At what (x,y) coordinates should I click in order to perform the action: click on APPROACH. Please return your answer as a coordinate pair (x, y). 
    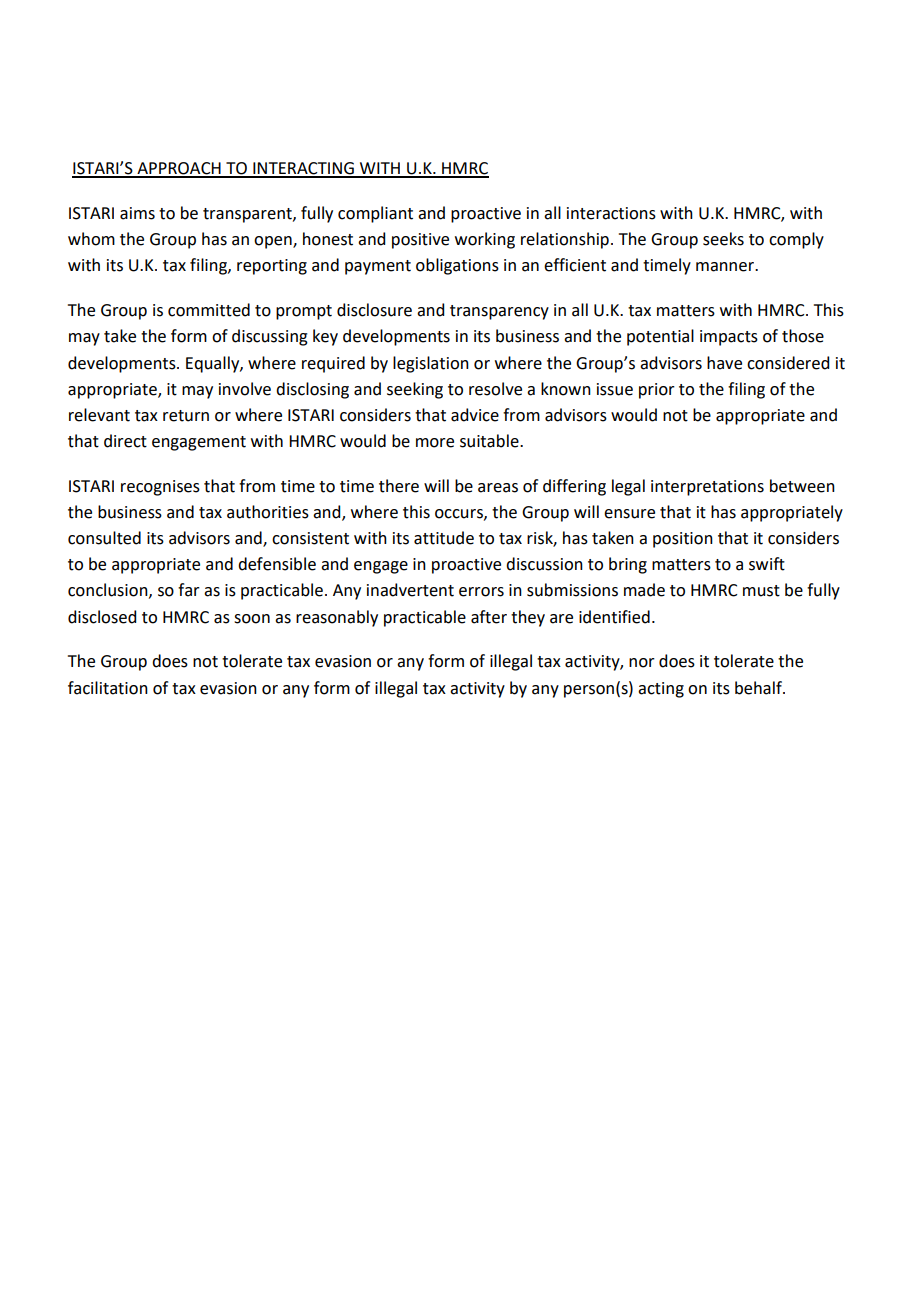
    Looking at the image, I should click on (179, 169).
